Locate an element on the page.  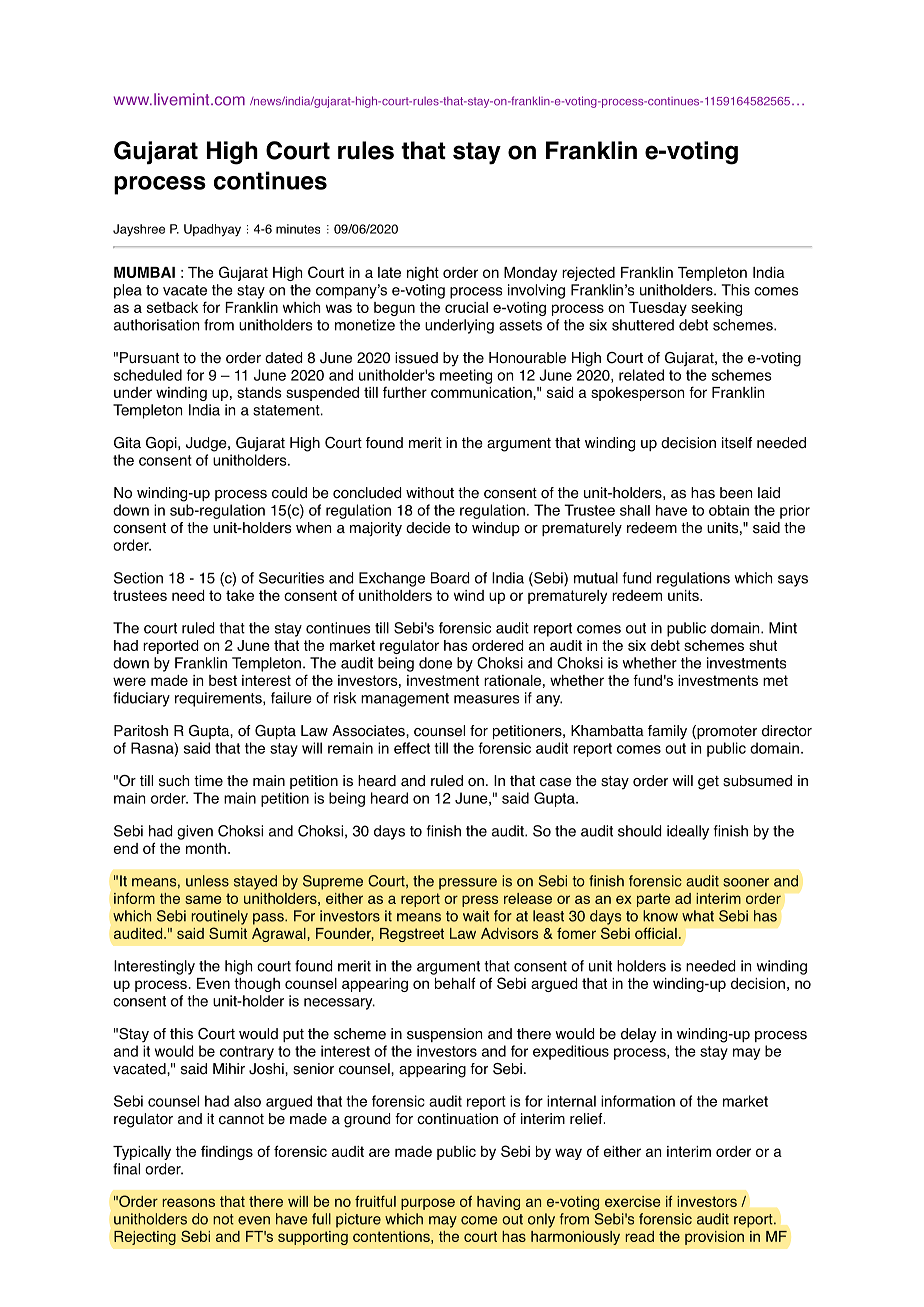
MUMBAI is located at coordinates (144, 272).
